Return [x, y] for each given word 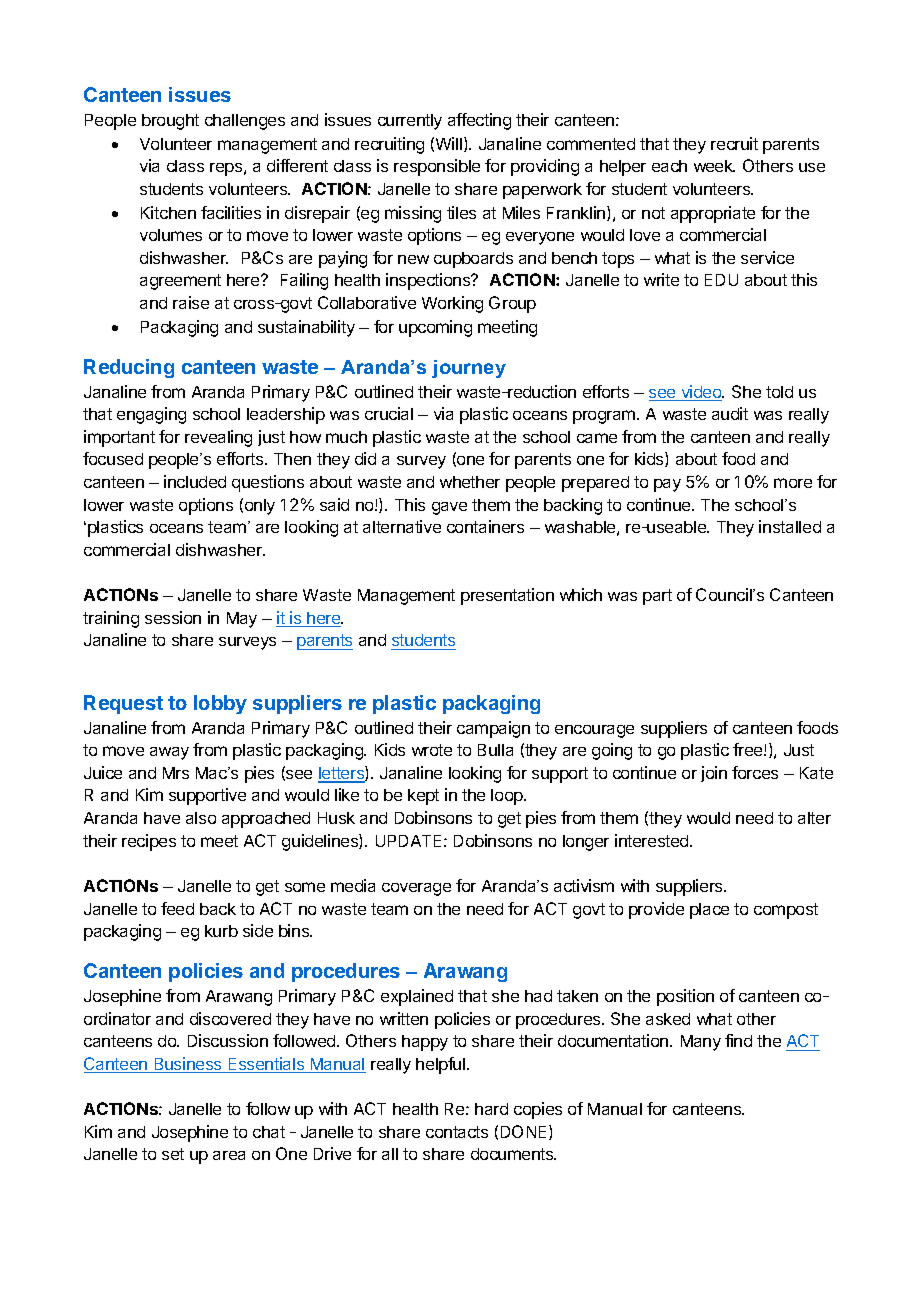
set [173, 1154]
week [714, 166]
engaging [151, 415]
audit [730, 413]
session [173, 617]
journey [469, 369]
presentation [507, 596]
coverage [416, 889]
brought [170, 122]
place [709, 911]
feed [177, 908]
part [657, 597]
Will [449, 143]
